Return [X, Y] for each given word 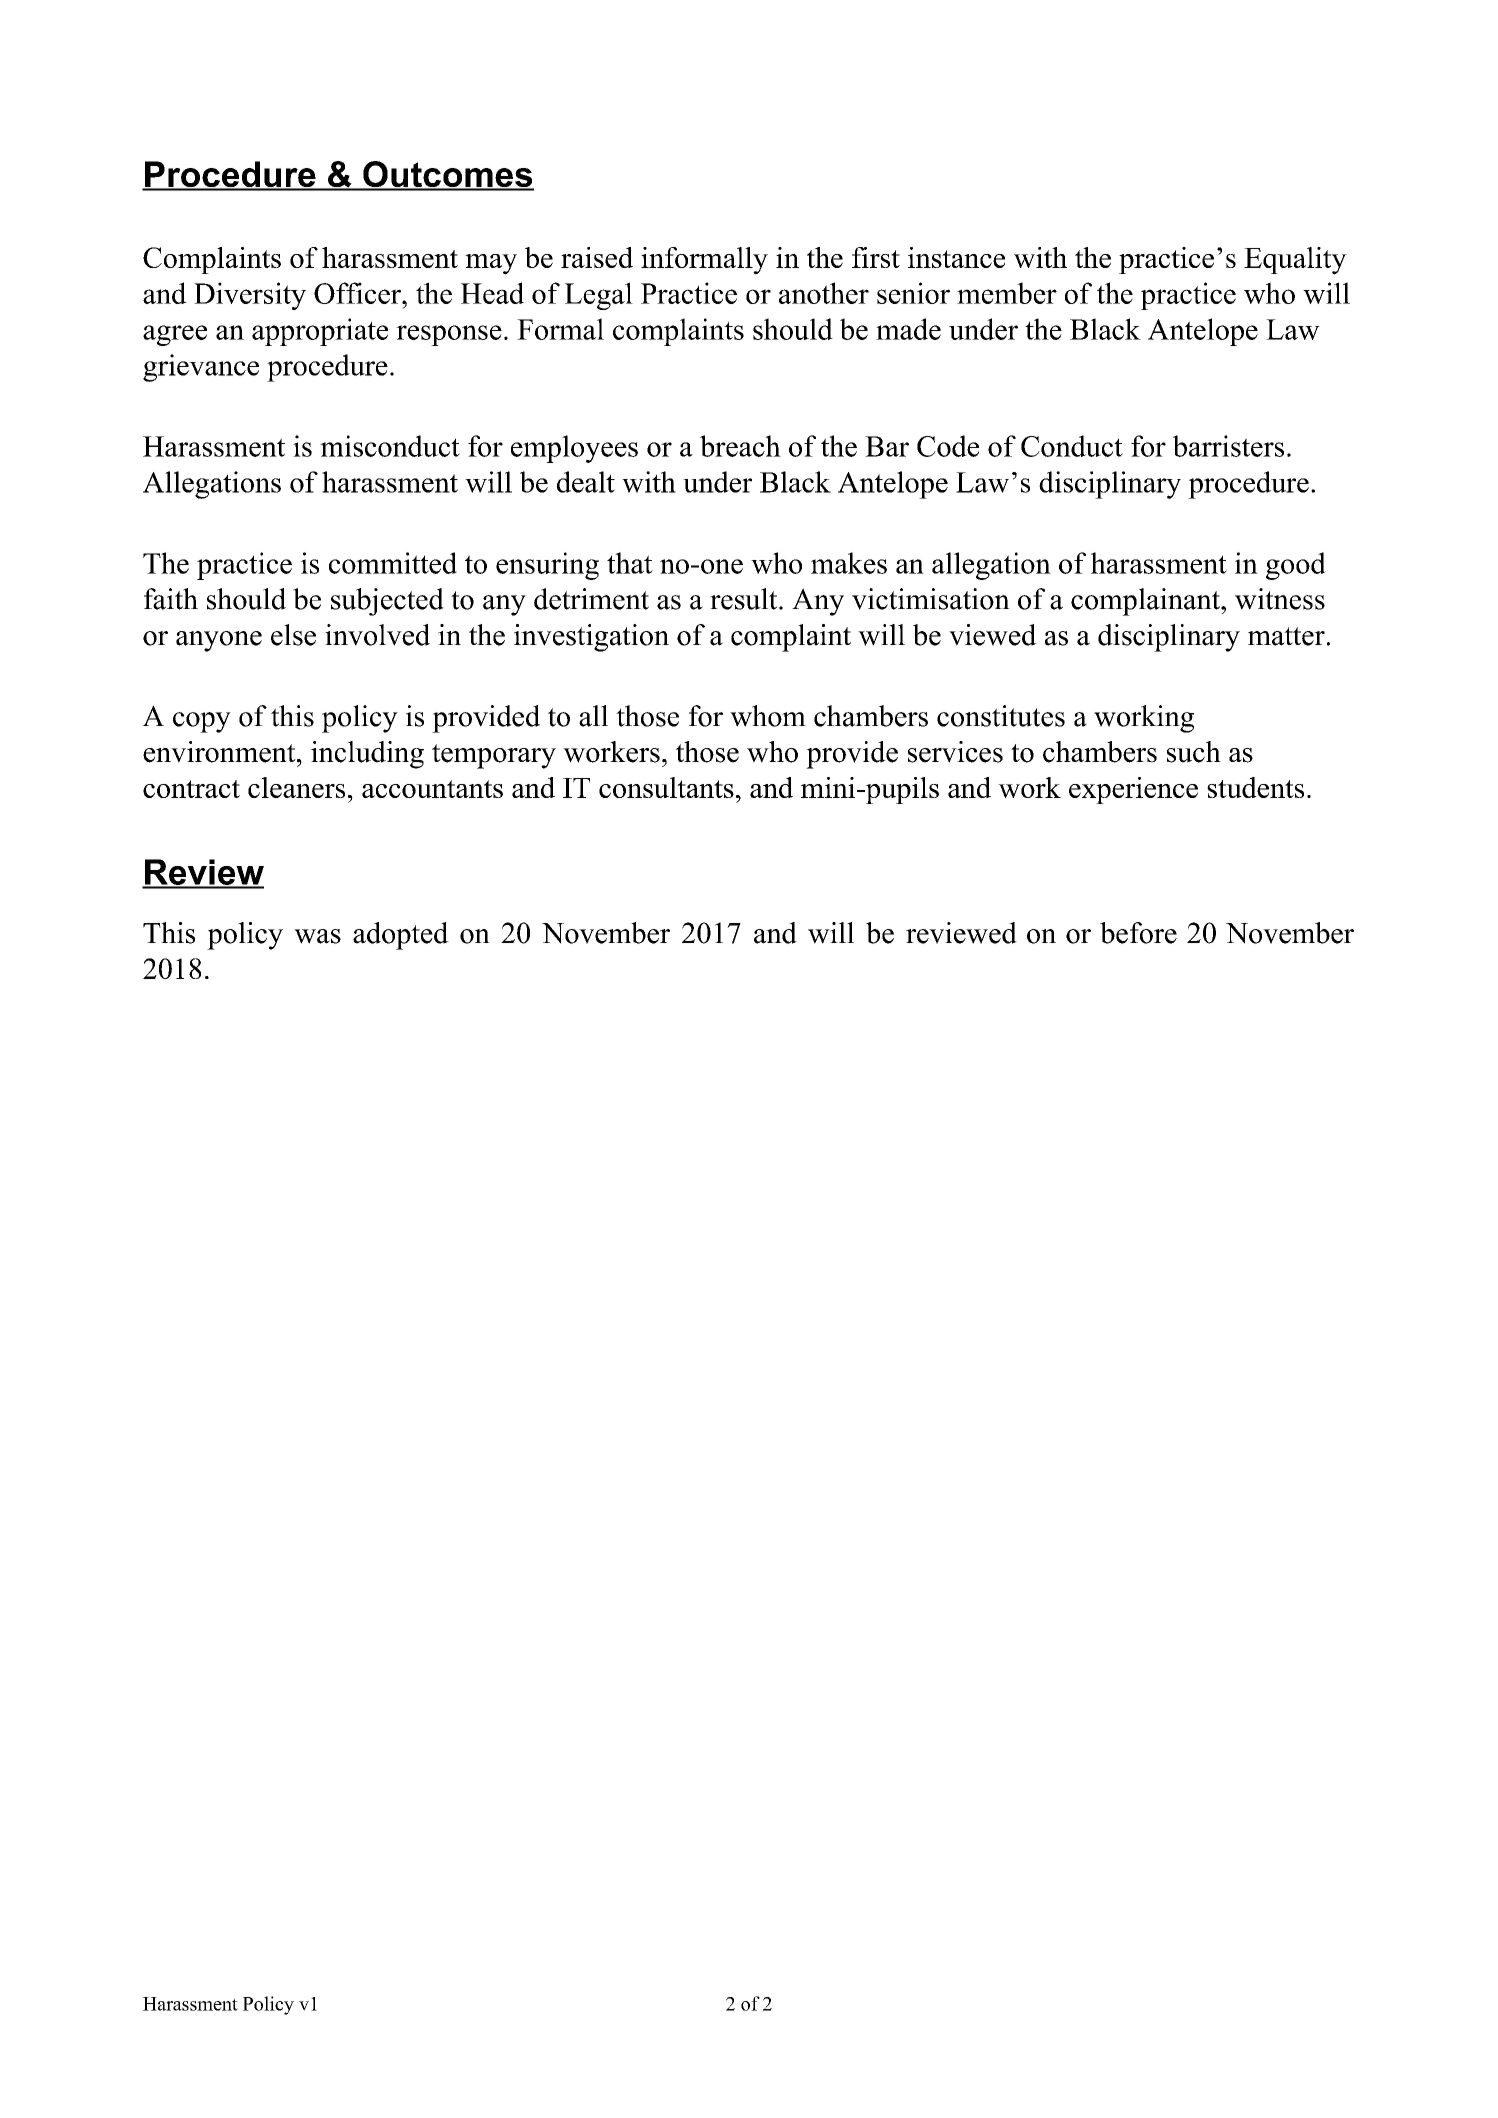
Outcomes [447, 175]
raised [597, 257]
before [1138, 933]
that [630, 563]
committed [393, 563]
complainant [1146, 602]
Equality [1295, 261]
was [317, 936]
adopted [401, 936]
